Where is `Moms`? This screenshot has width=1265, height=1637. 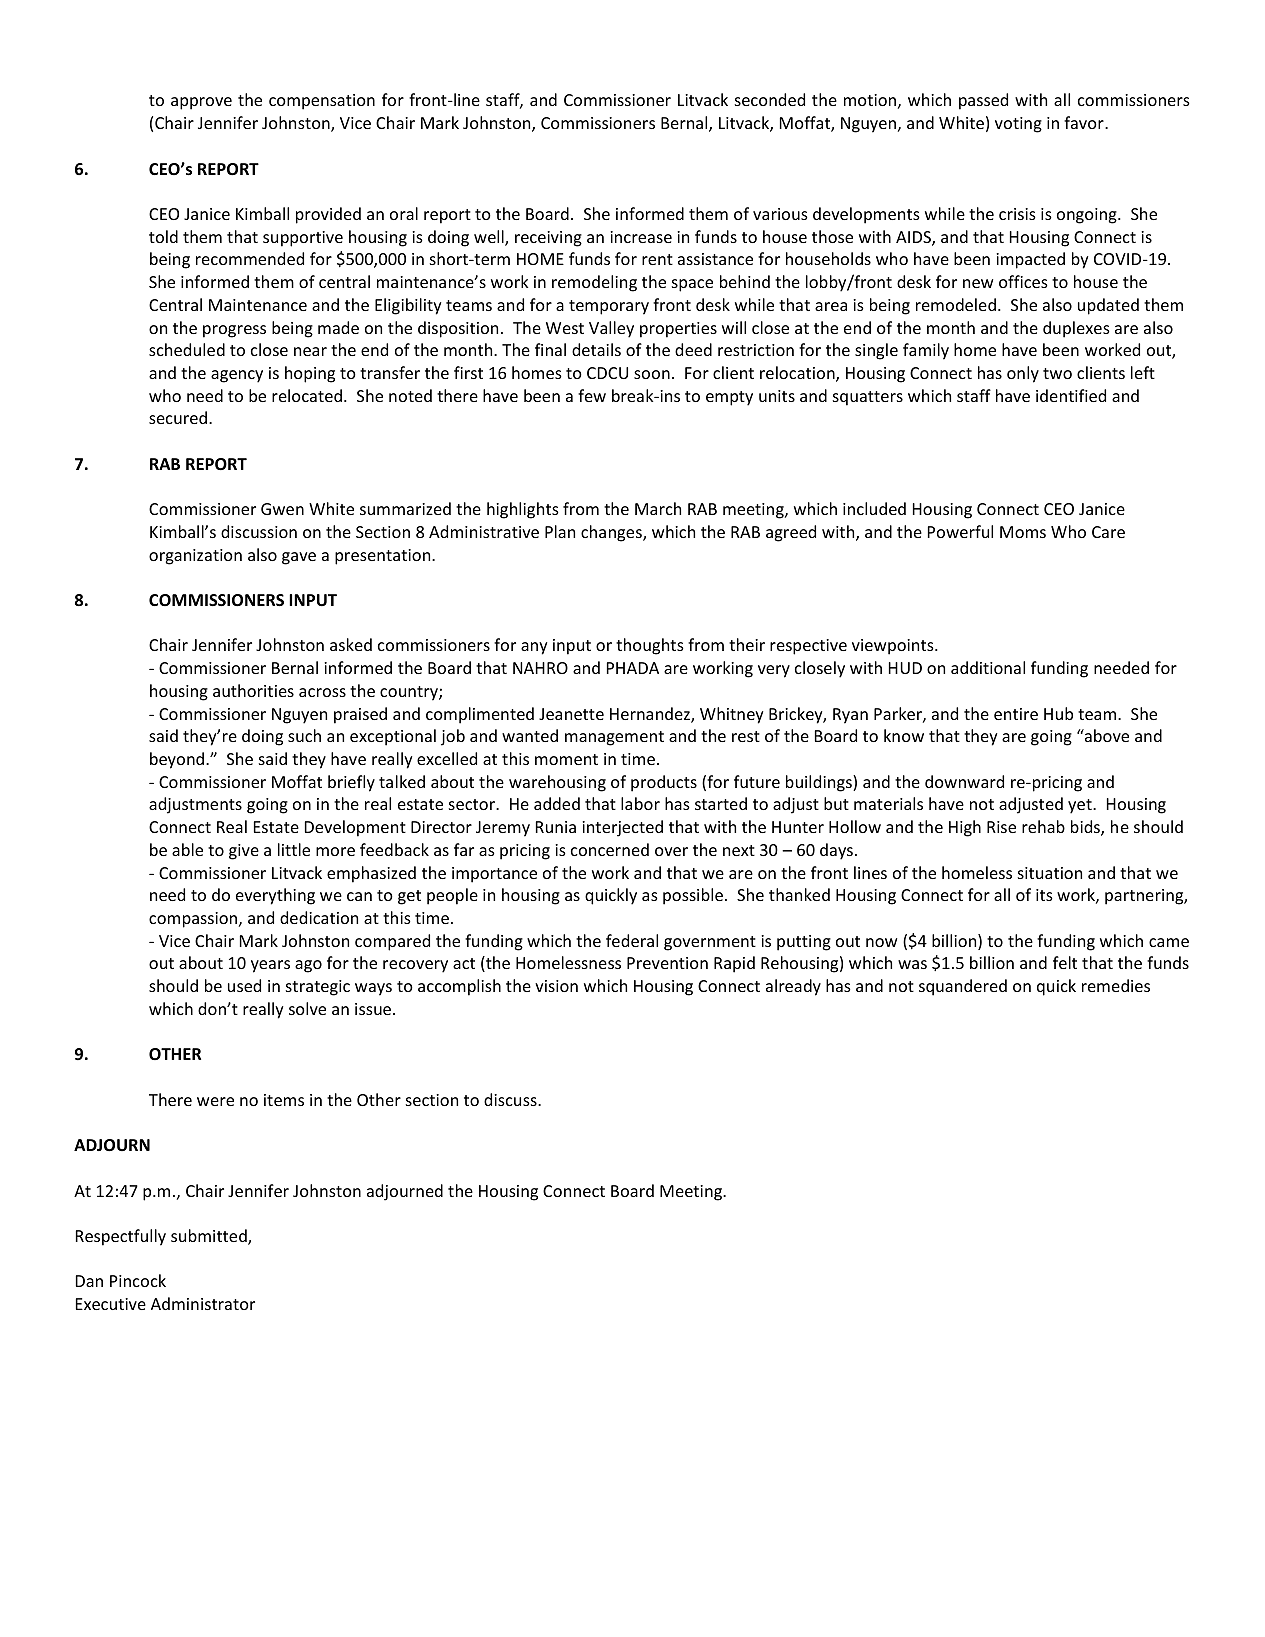
Moms is located at coordinates (1023, 532).
